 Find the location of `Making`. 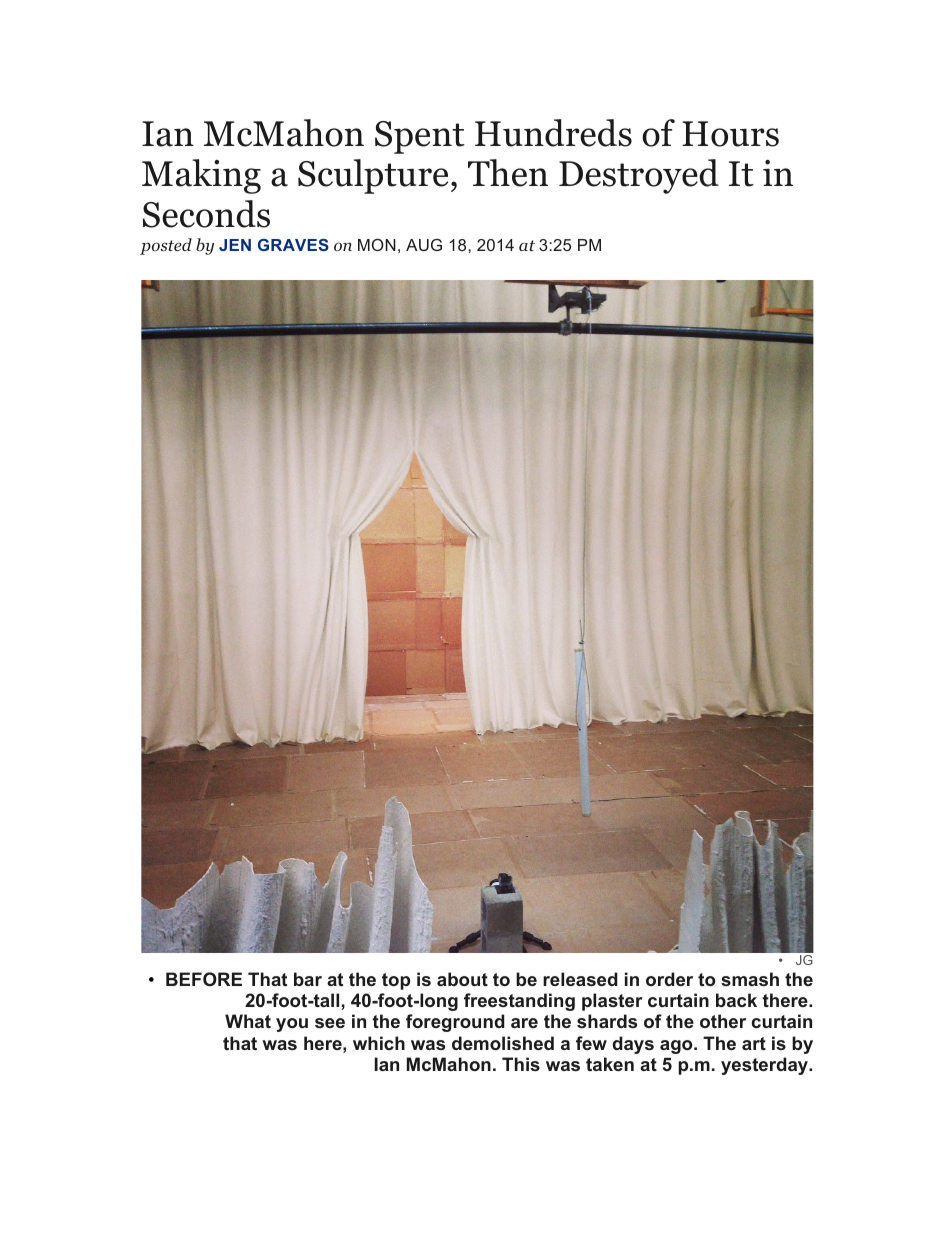

Making is located at coordinates (201, 176).
